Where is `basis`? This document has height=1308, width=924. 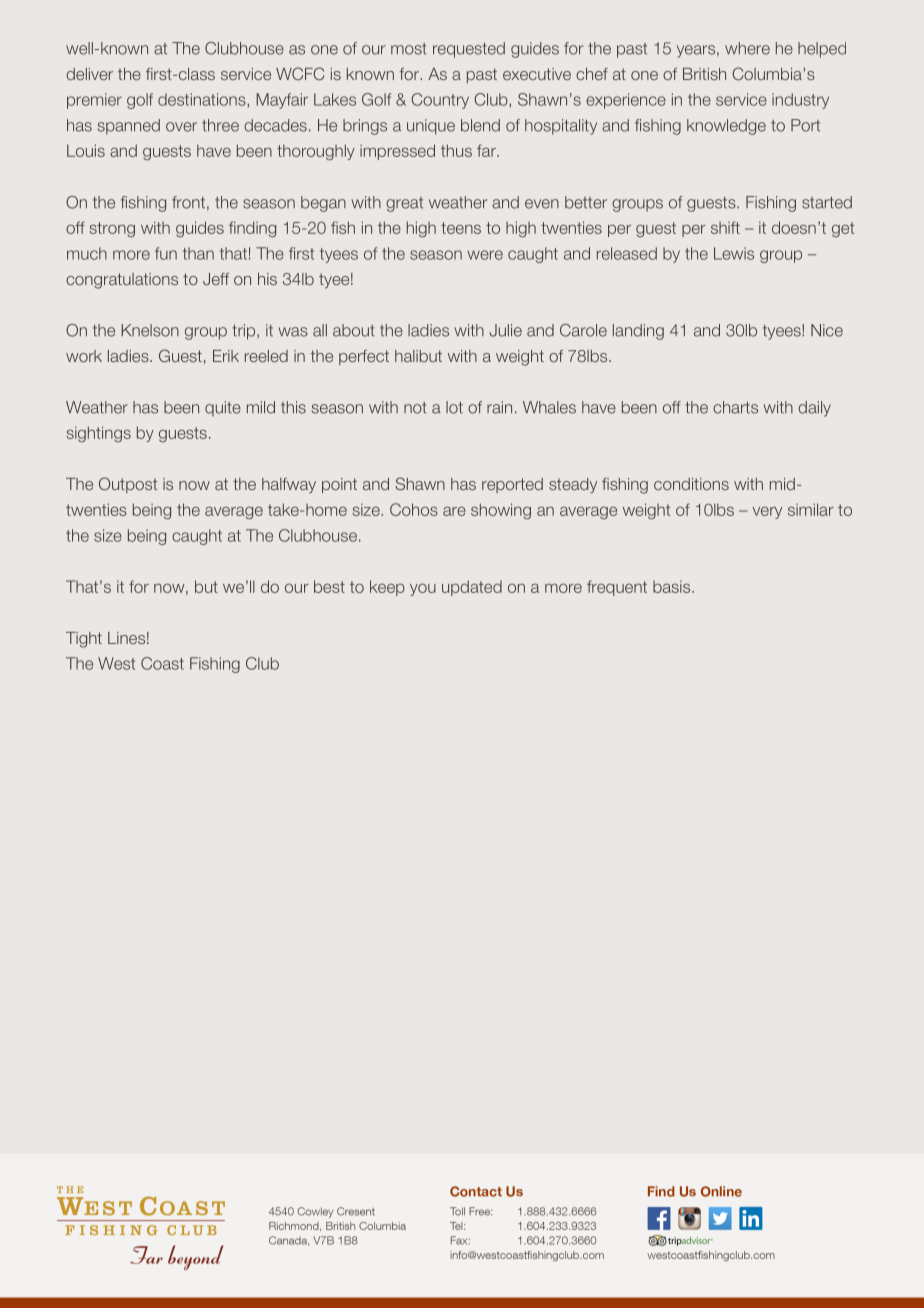 basis is located at coordinates (673, 586).
